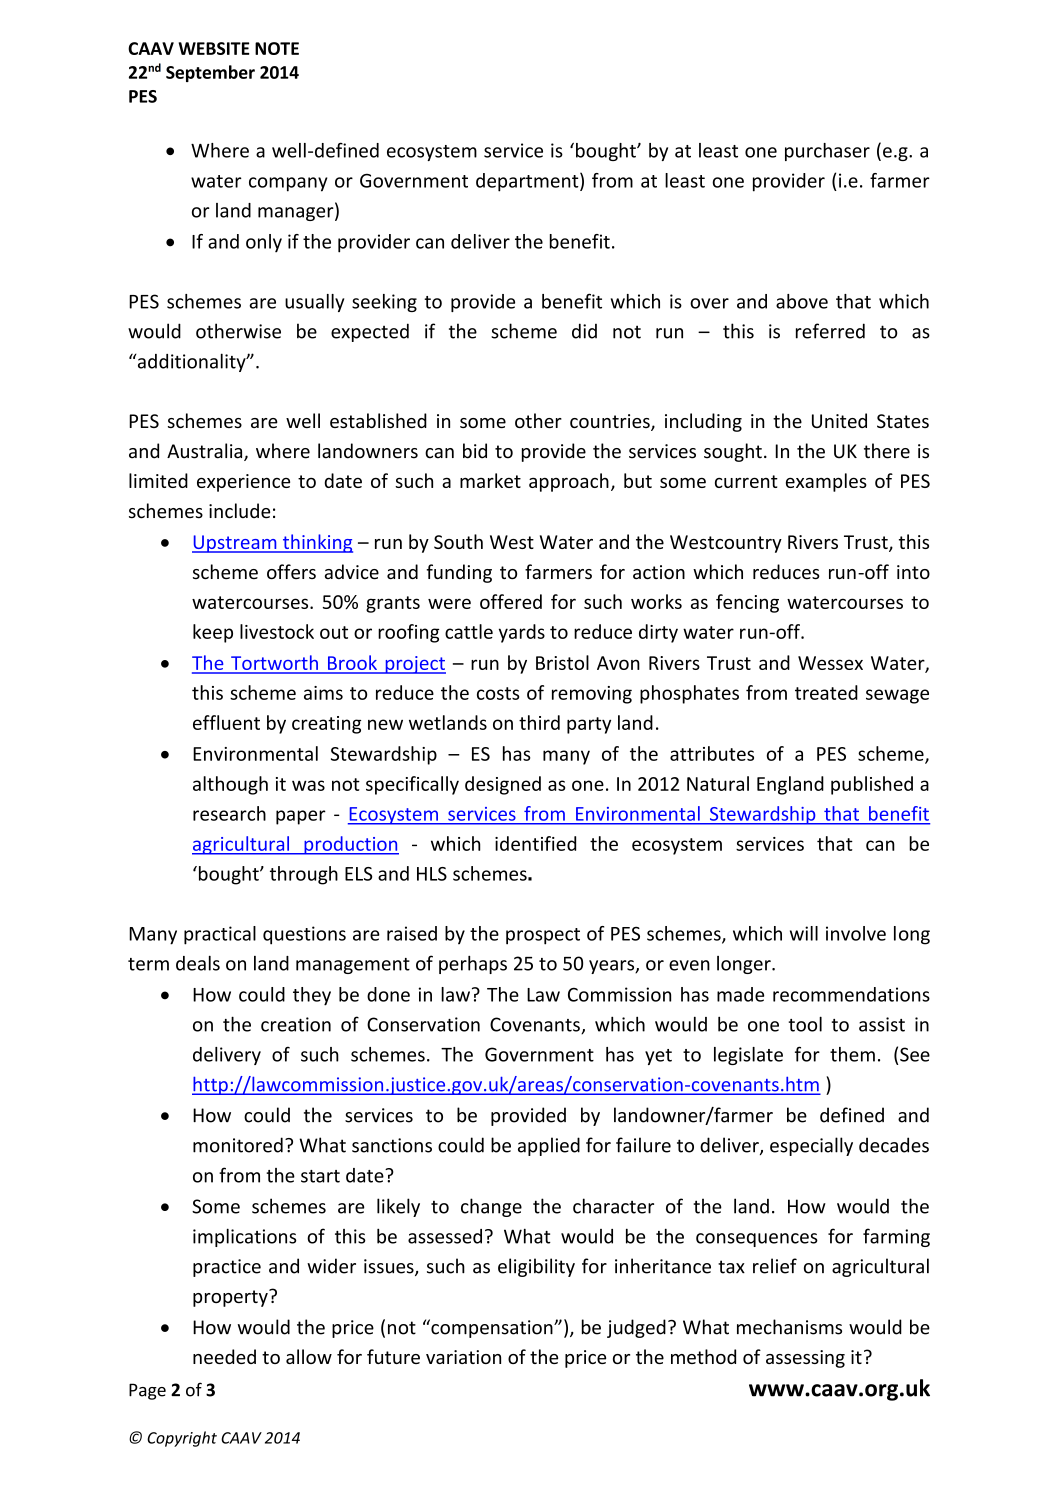 Image resolution: width=1058 pixels, height=1496 pixels. What do you see at coordinates (539, 722) in the image?
I see `third` at bounding box center [539, 722].
